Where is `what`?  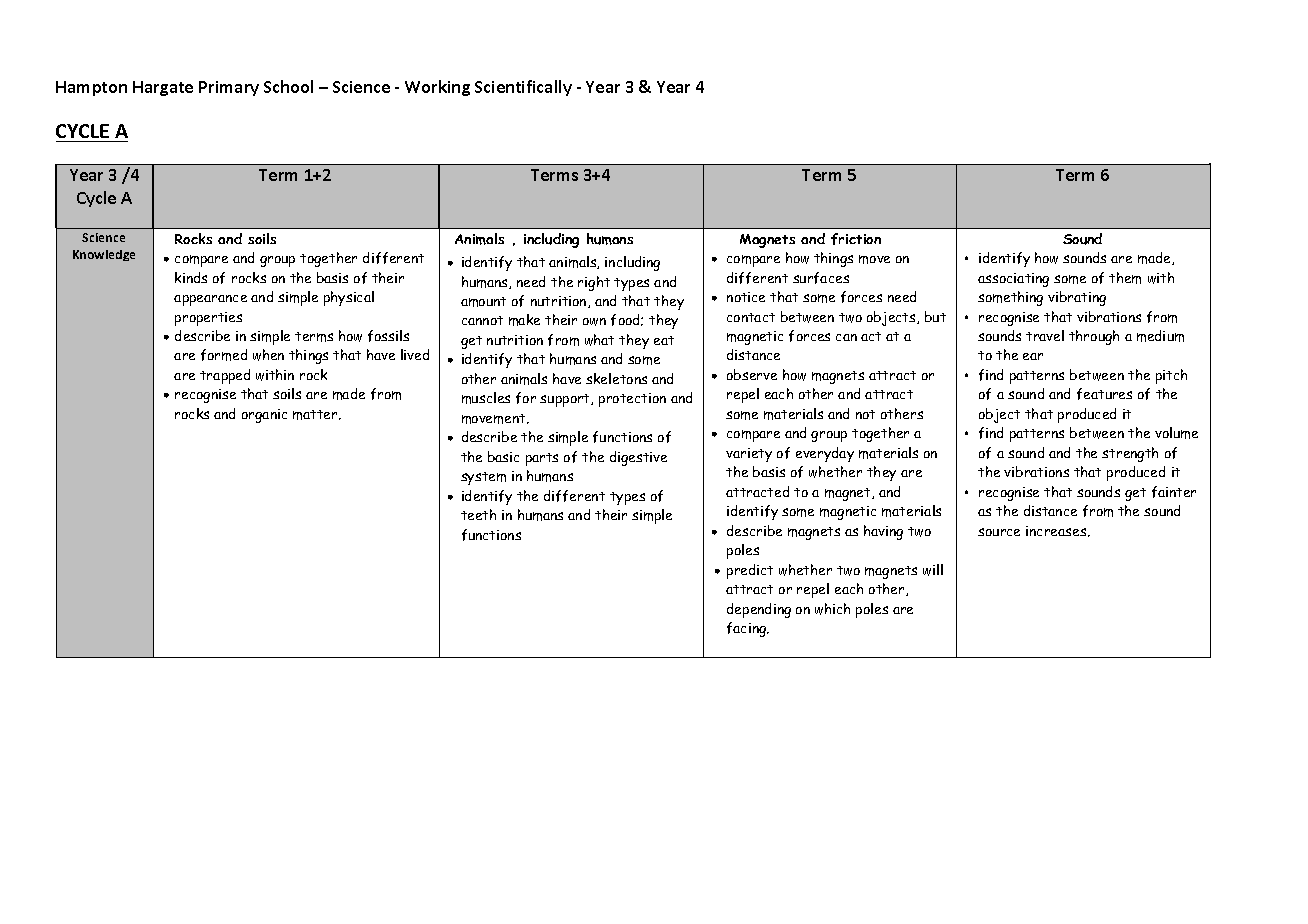
what is located at coordinates (599, 340).
